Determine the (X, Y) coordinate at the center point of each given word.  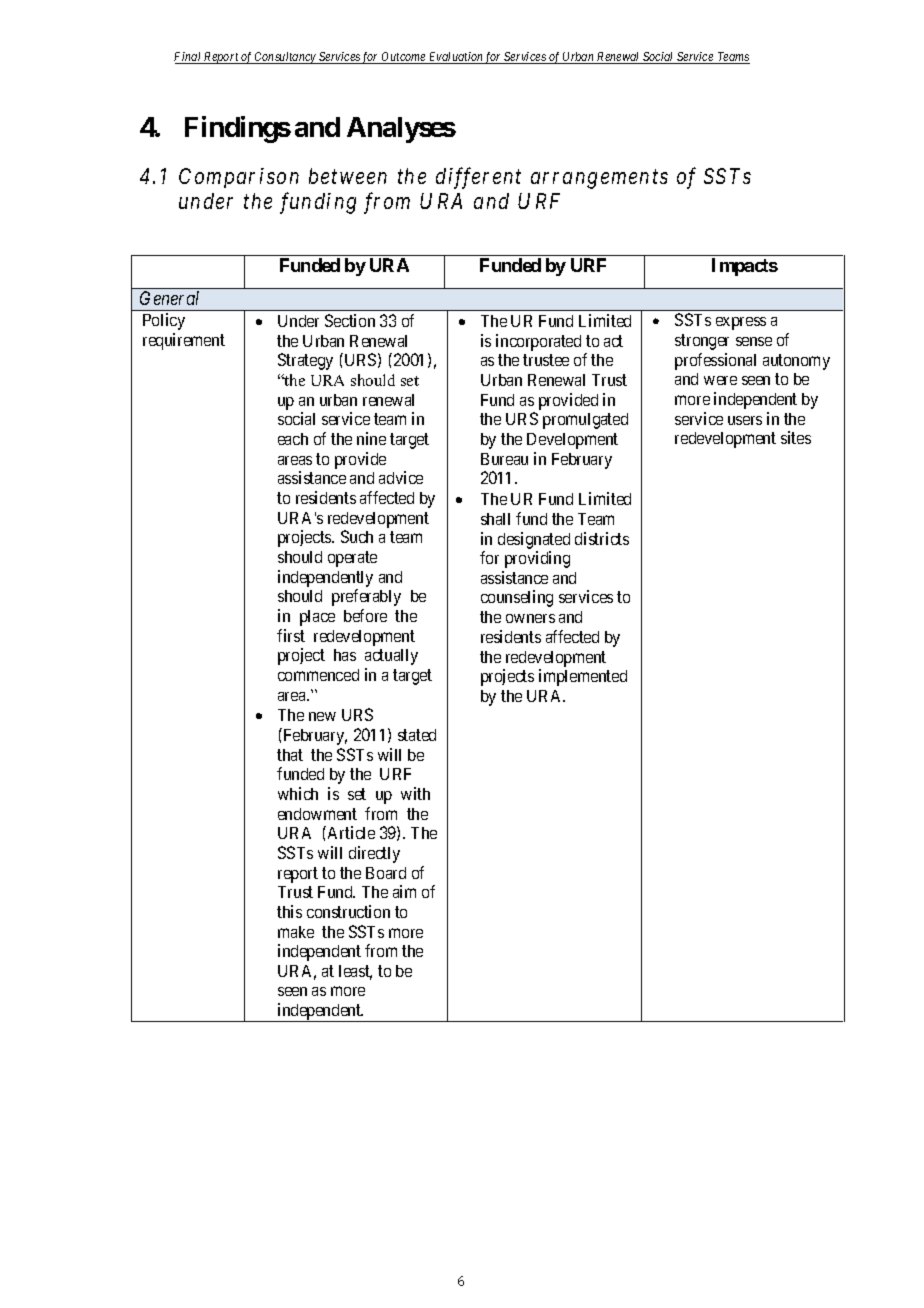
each (293, 439)
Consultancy (286, 58)
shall (495, 519)
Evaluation (456, 58)
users (745, 420)
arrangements (599, 179)
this (289, 911)
